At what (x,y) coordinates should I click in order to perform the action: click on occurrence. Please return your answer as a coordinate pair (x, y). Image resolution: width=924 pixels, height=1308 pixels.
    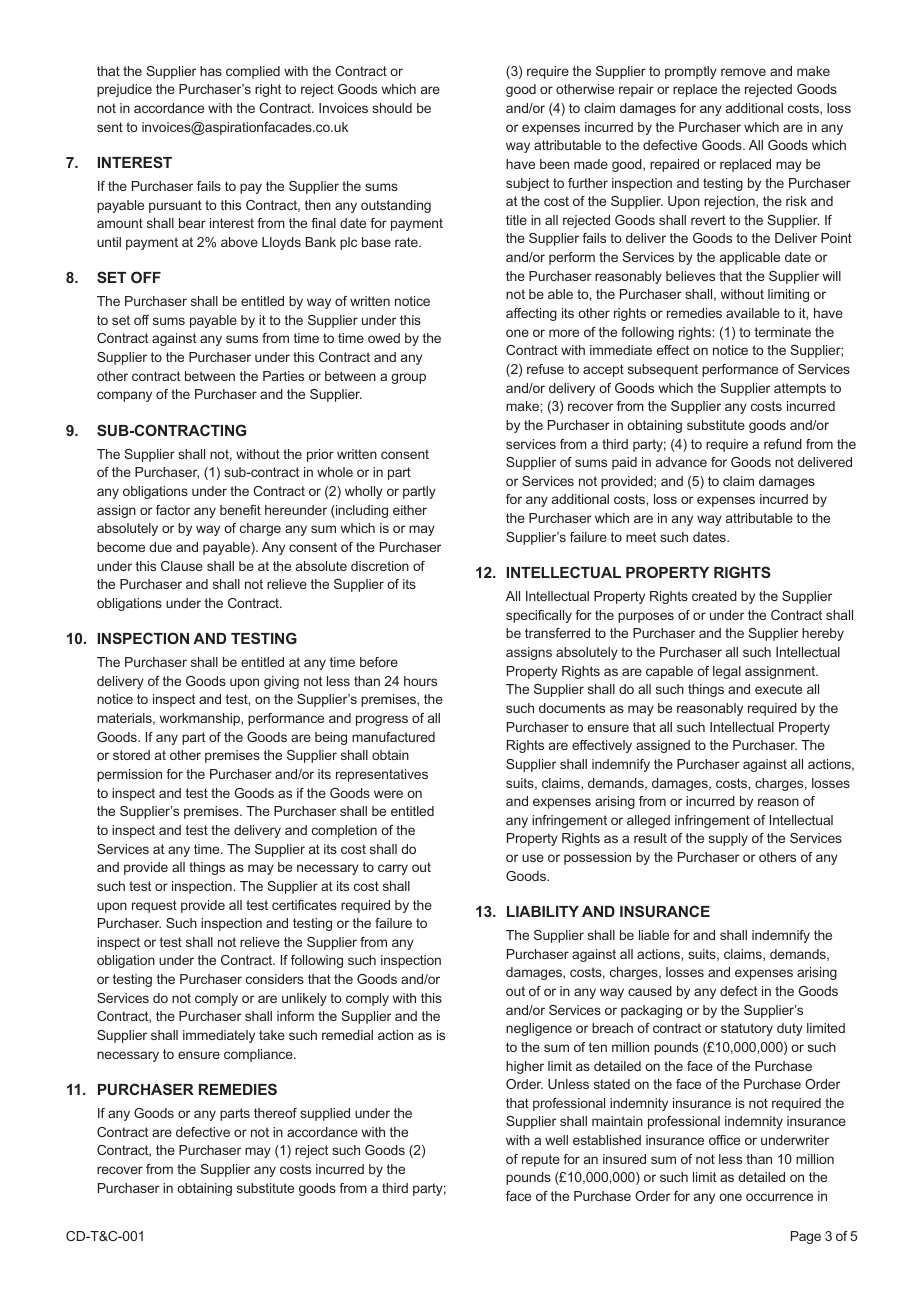
    Looking at the image, I should click on (779, 1197).
